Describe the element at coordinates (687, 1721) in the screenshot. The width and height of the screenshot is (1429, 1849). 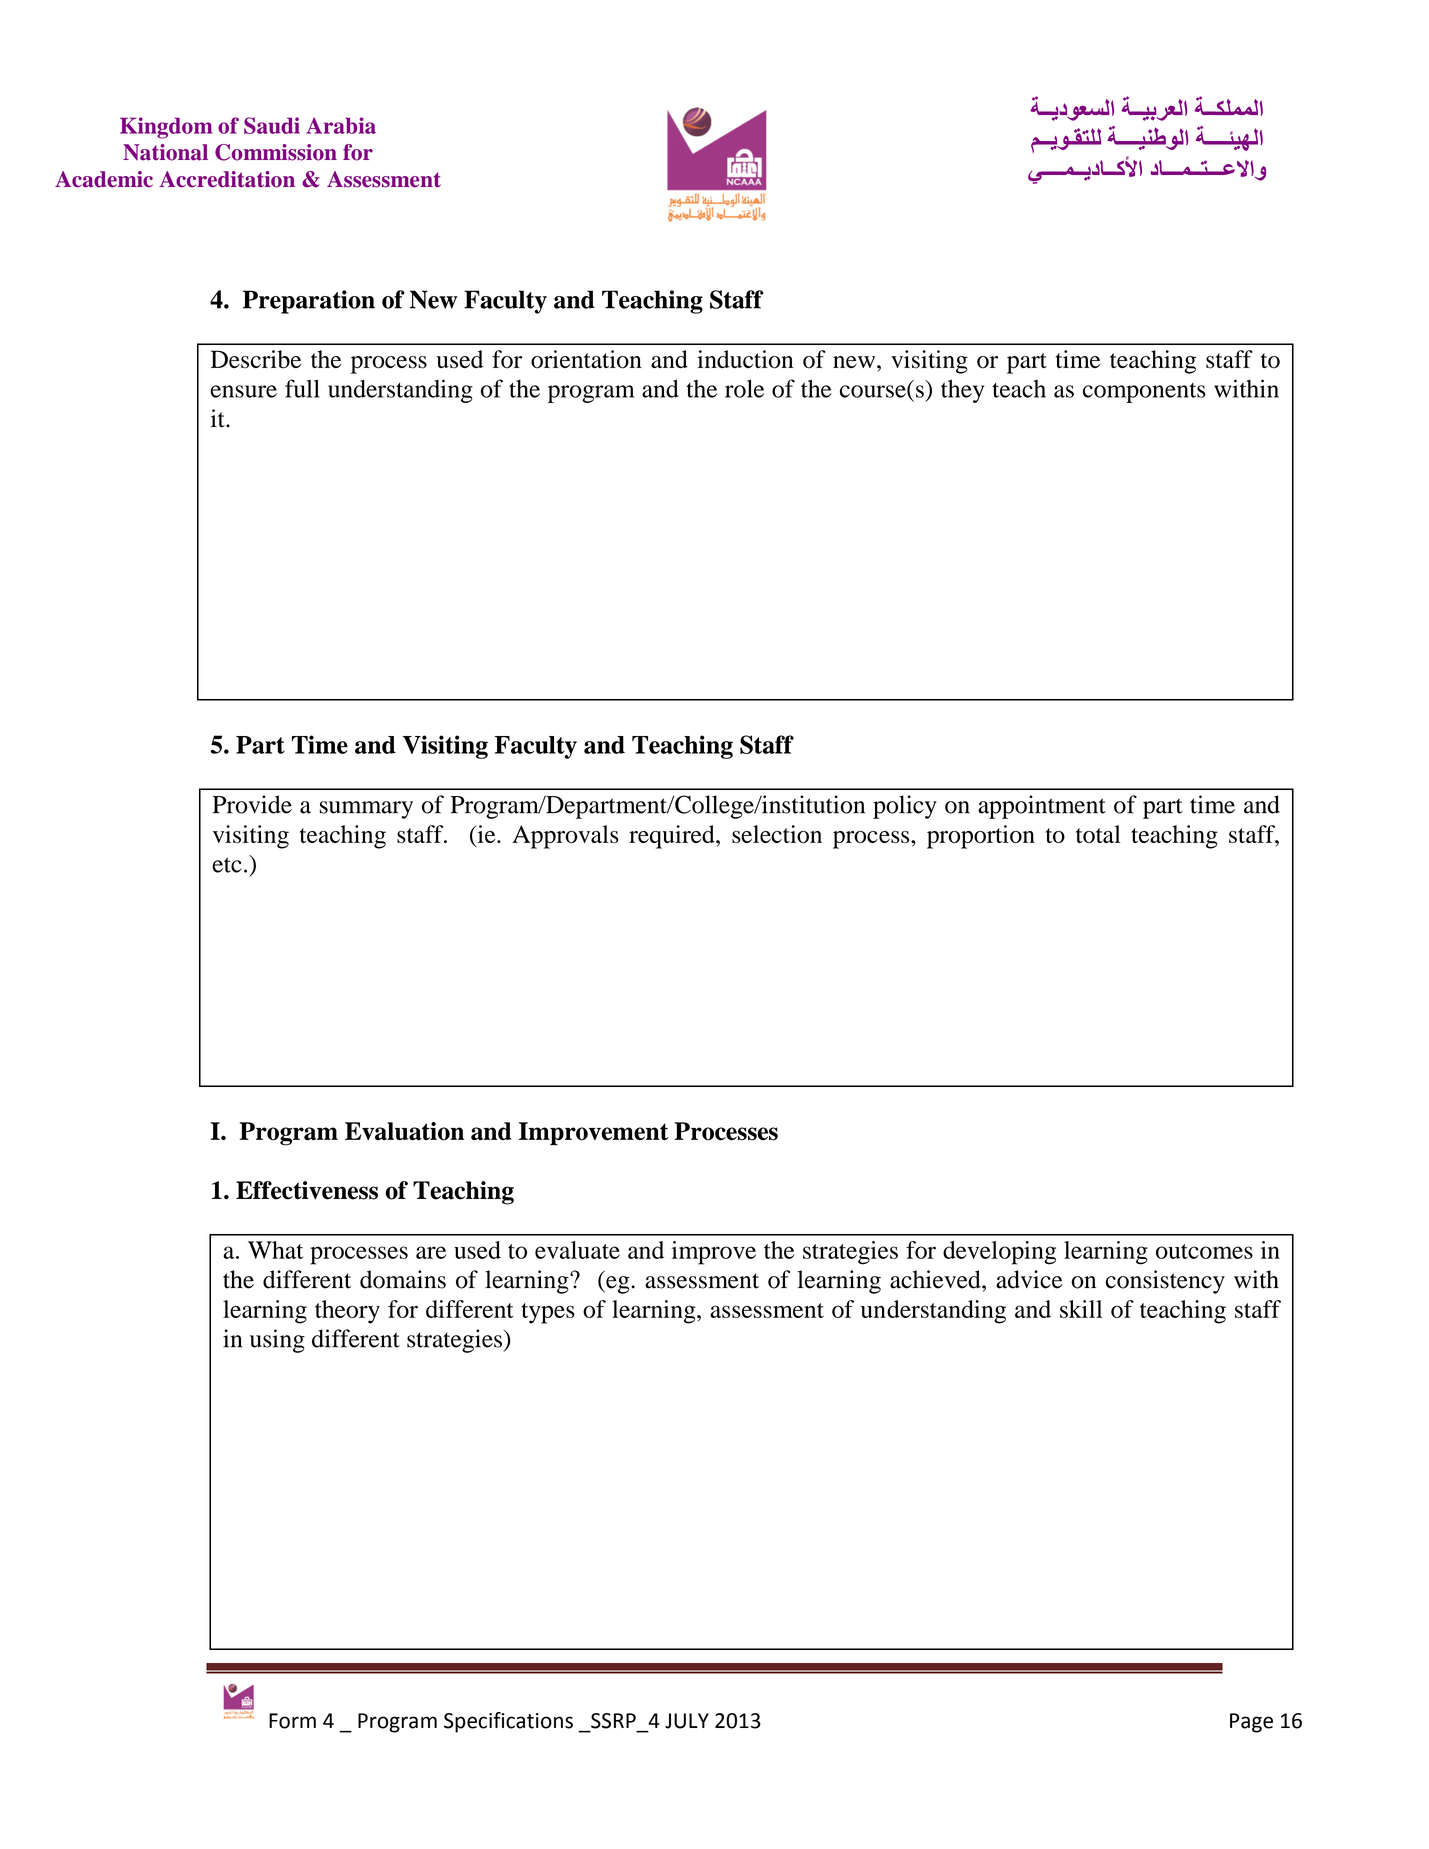
I see `JULY` at that location.
